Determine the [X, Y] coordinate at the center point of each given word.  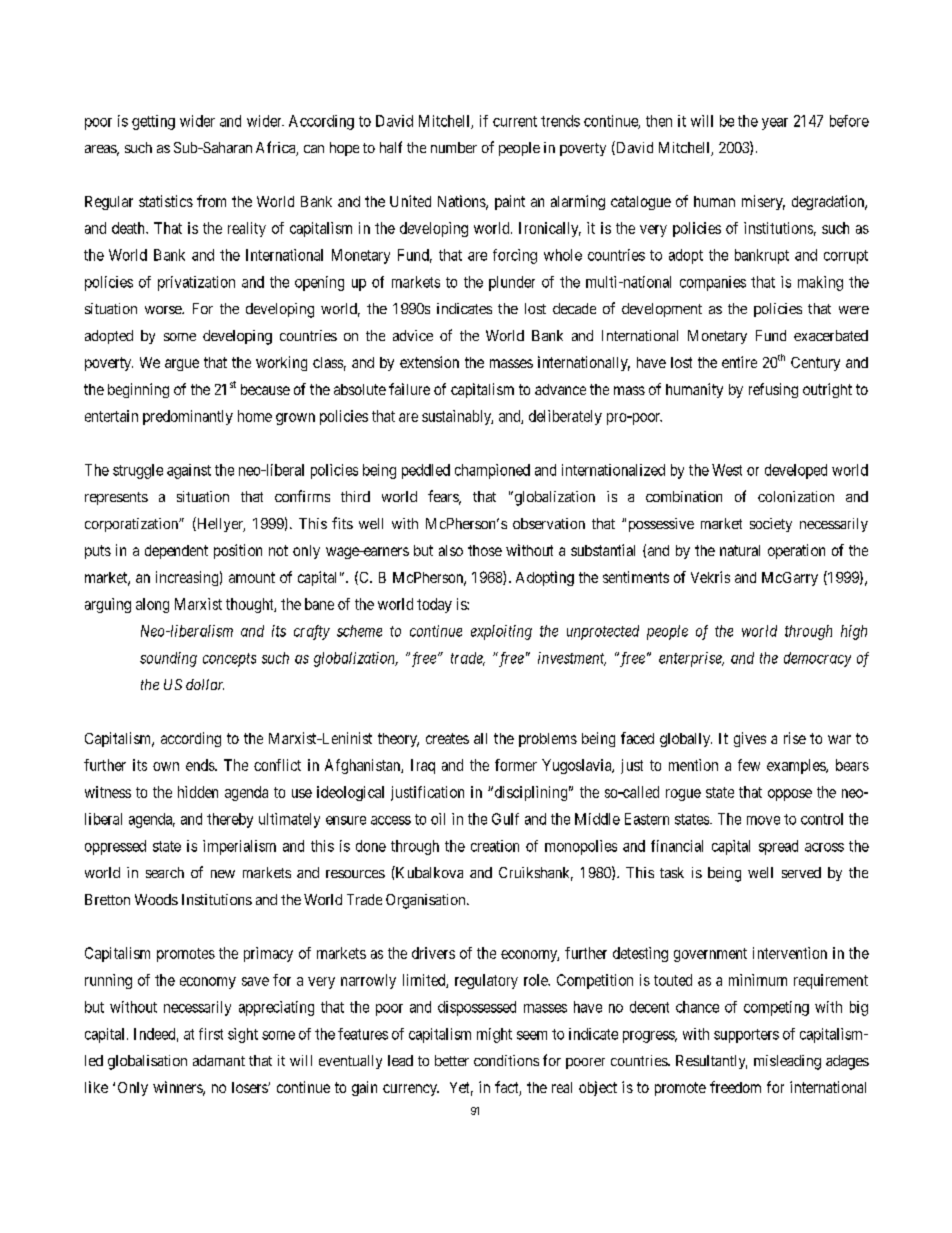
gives [750, 739]
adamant [219, 1060]
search [165, 872]
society [771, 525]
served [801, 872]
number [454, 147]
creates [447, 738]
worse [164, 310]
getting [153, 122]
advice [413, 335]
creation [495, 846]
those [485, 550]
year [775, 124]
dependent [176, 552]
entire [739, 362]
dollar [205, 684]
